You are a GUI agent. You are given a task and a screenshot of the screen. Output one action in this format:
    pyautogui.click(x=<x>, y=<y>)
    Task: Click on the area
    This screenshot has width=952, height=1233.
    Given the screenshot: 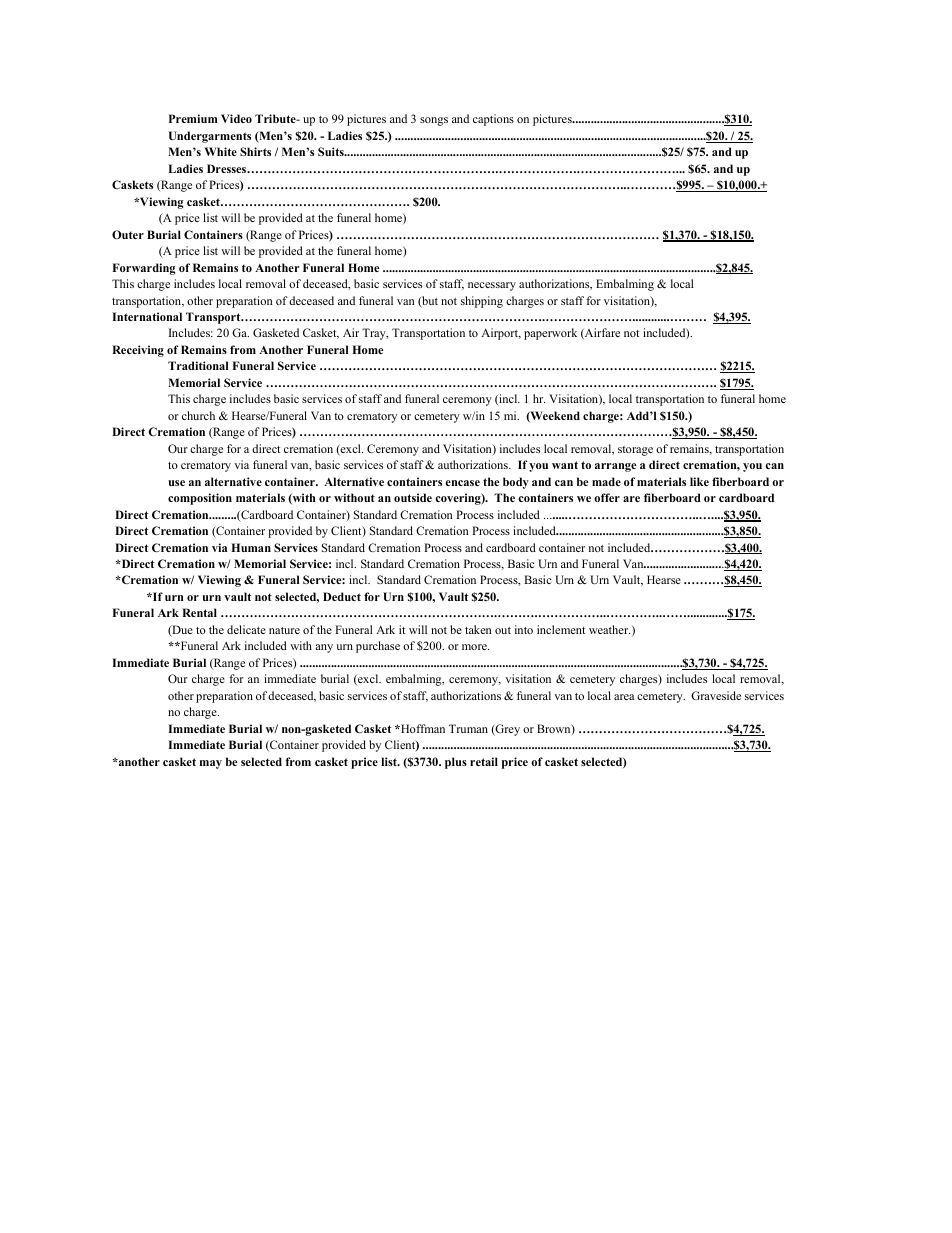 What is the action you would take?
    pyautogui.click(x=624, y=697)
